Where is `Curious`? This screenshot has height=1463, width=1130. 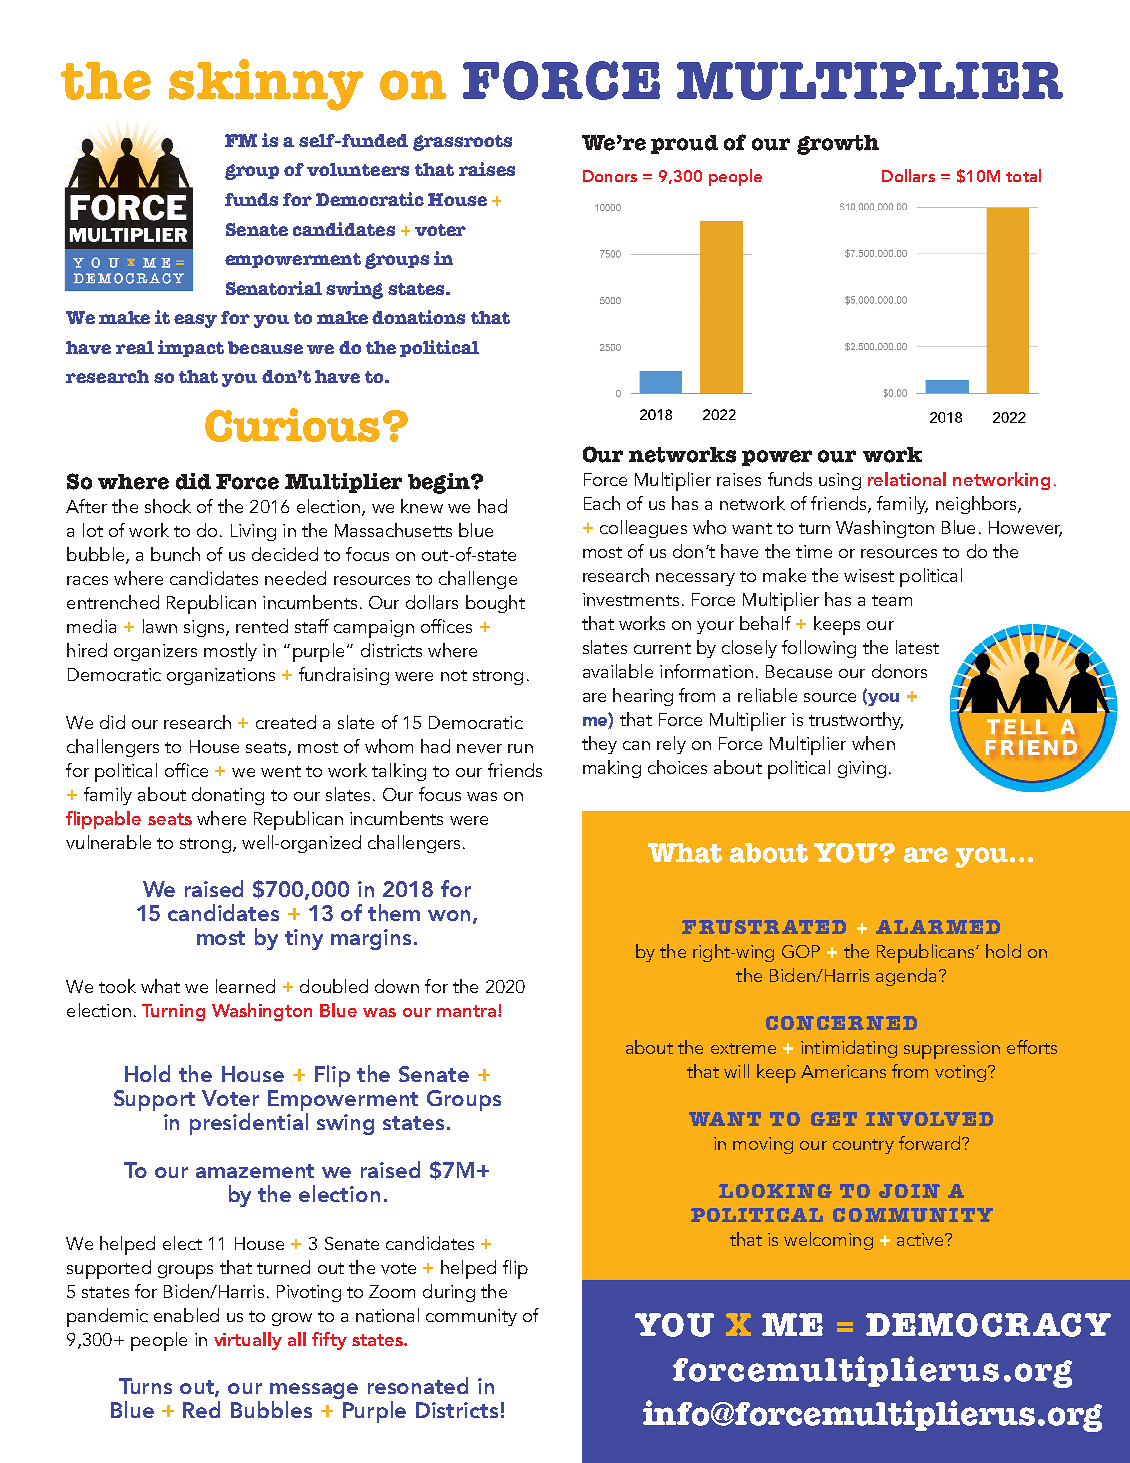 Curious is located at coordinates (292, 425).
